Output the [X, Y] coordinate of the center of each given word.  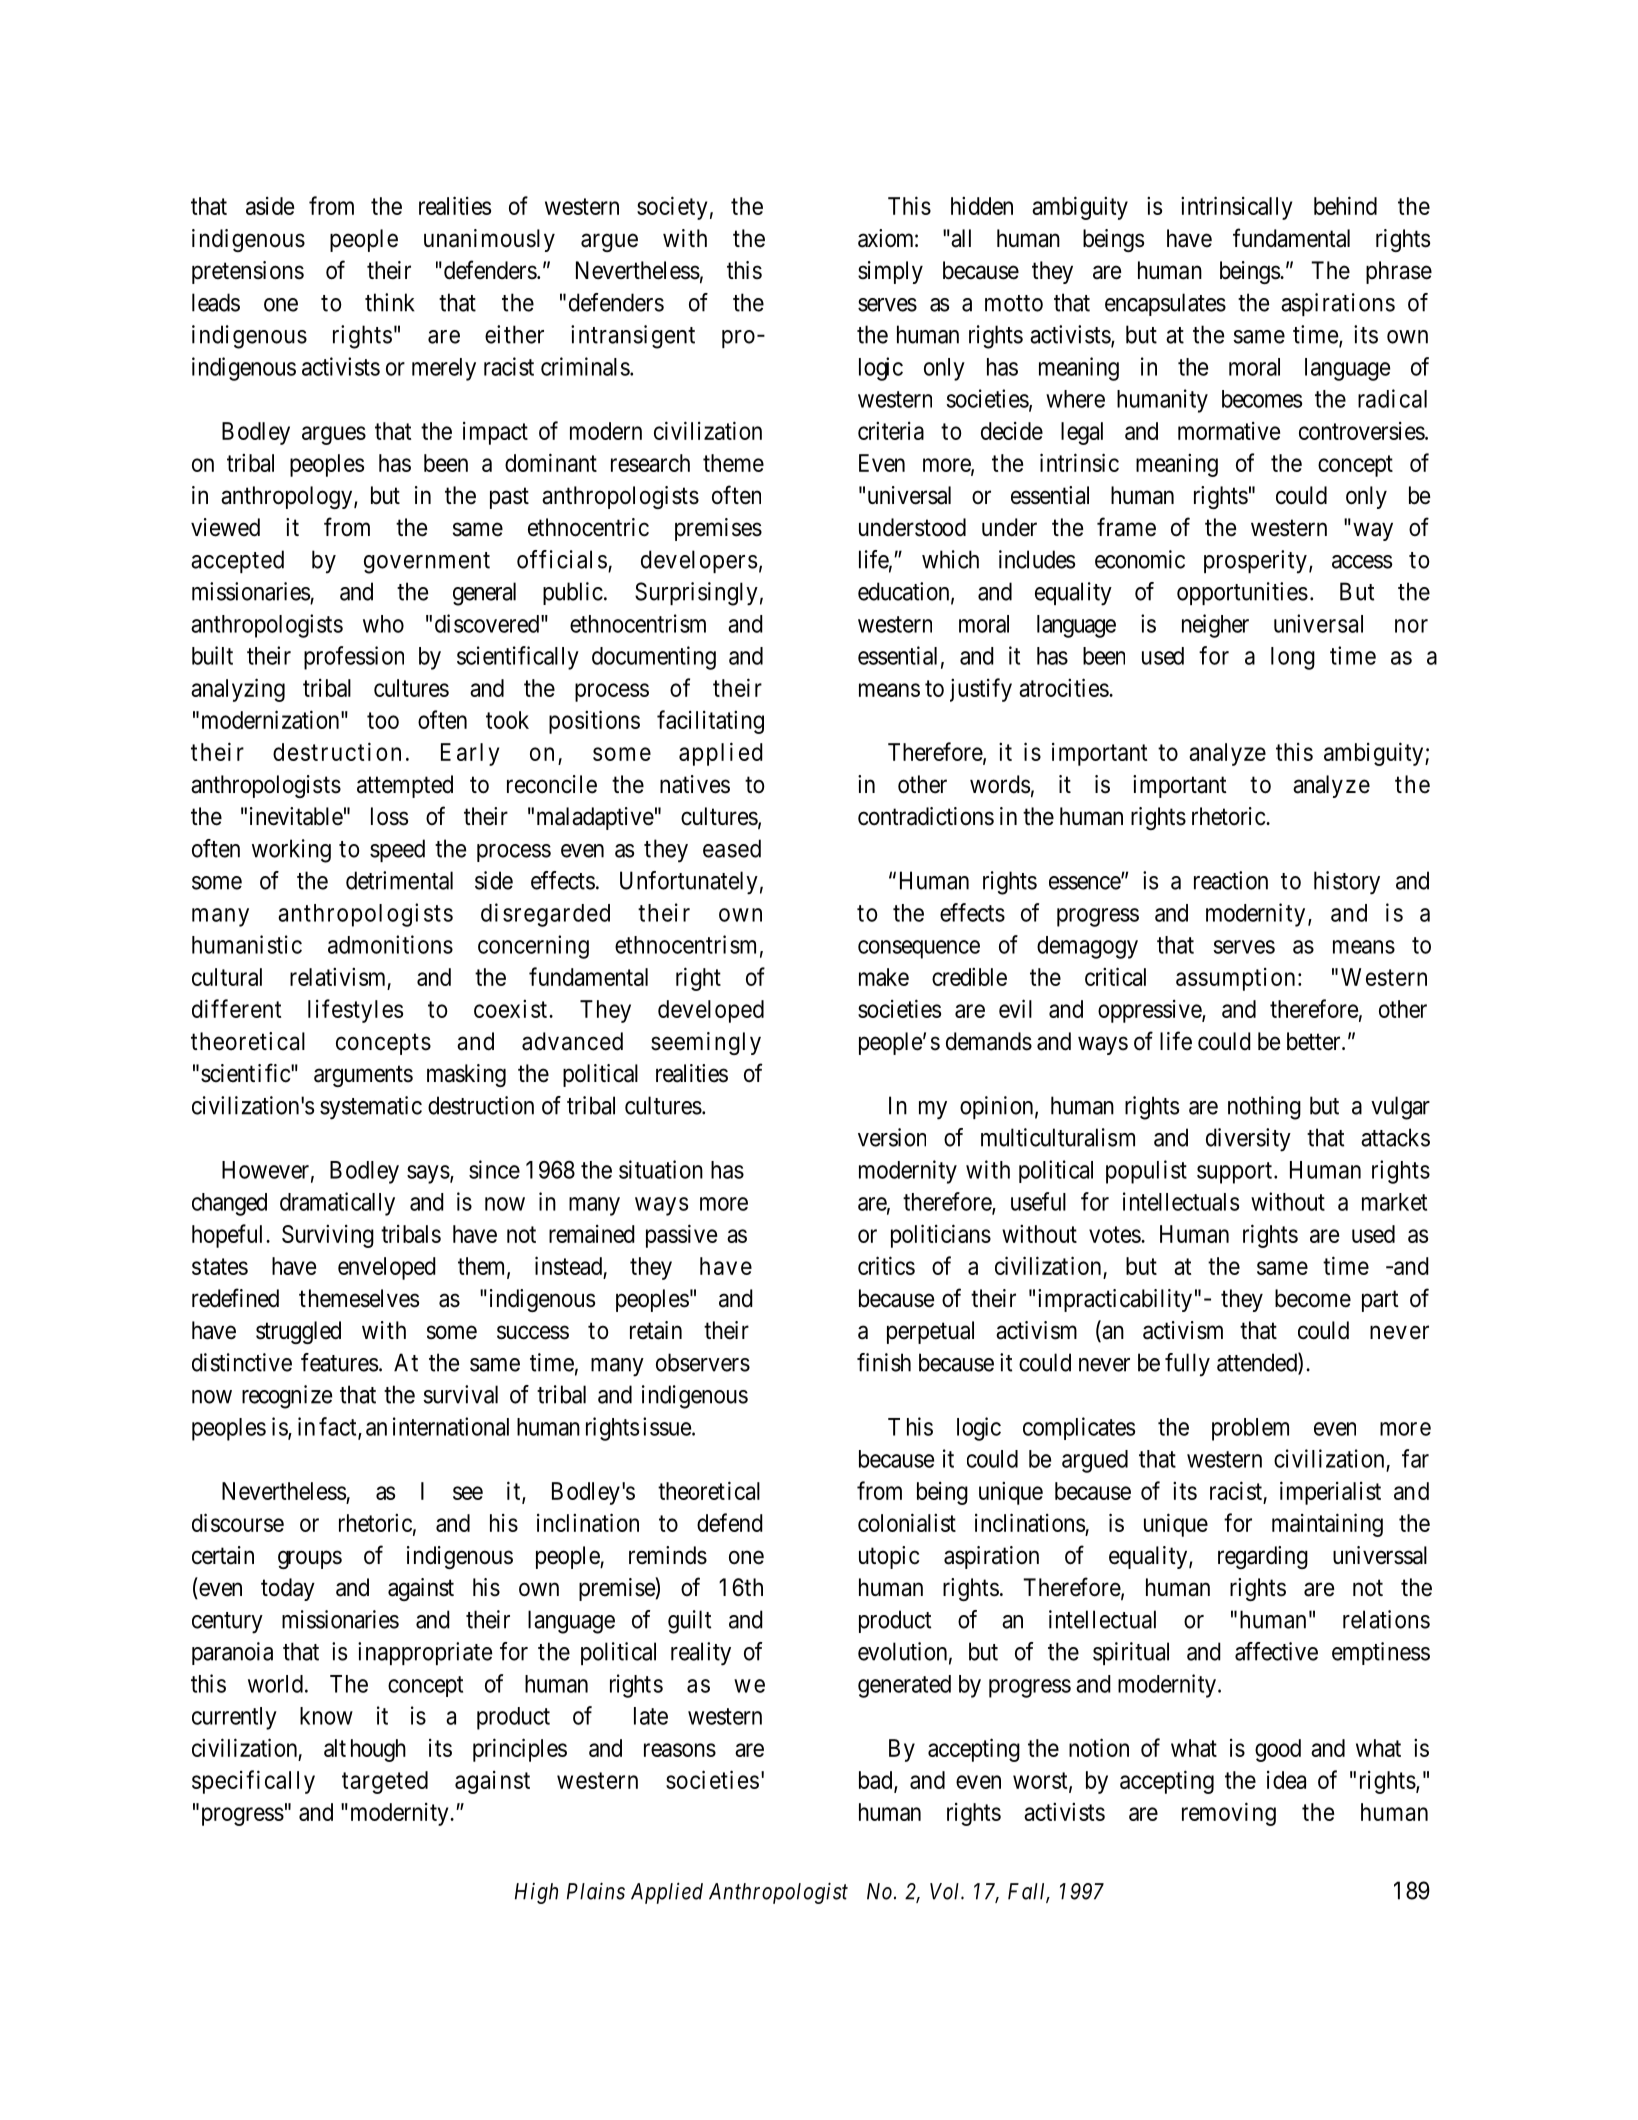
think [390, 302]
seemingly [706, 1043]
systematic [371, 1108]
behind [1345, 205]
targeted [385, 1782]
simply [890, 272]
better [1315, 1041]
